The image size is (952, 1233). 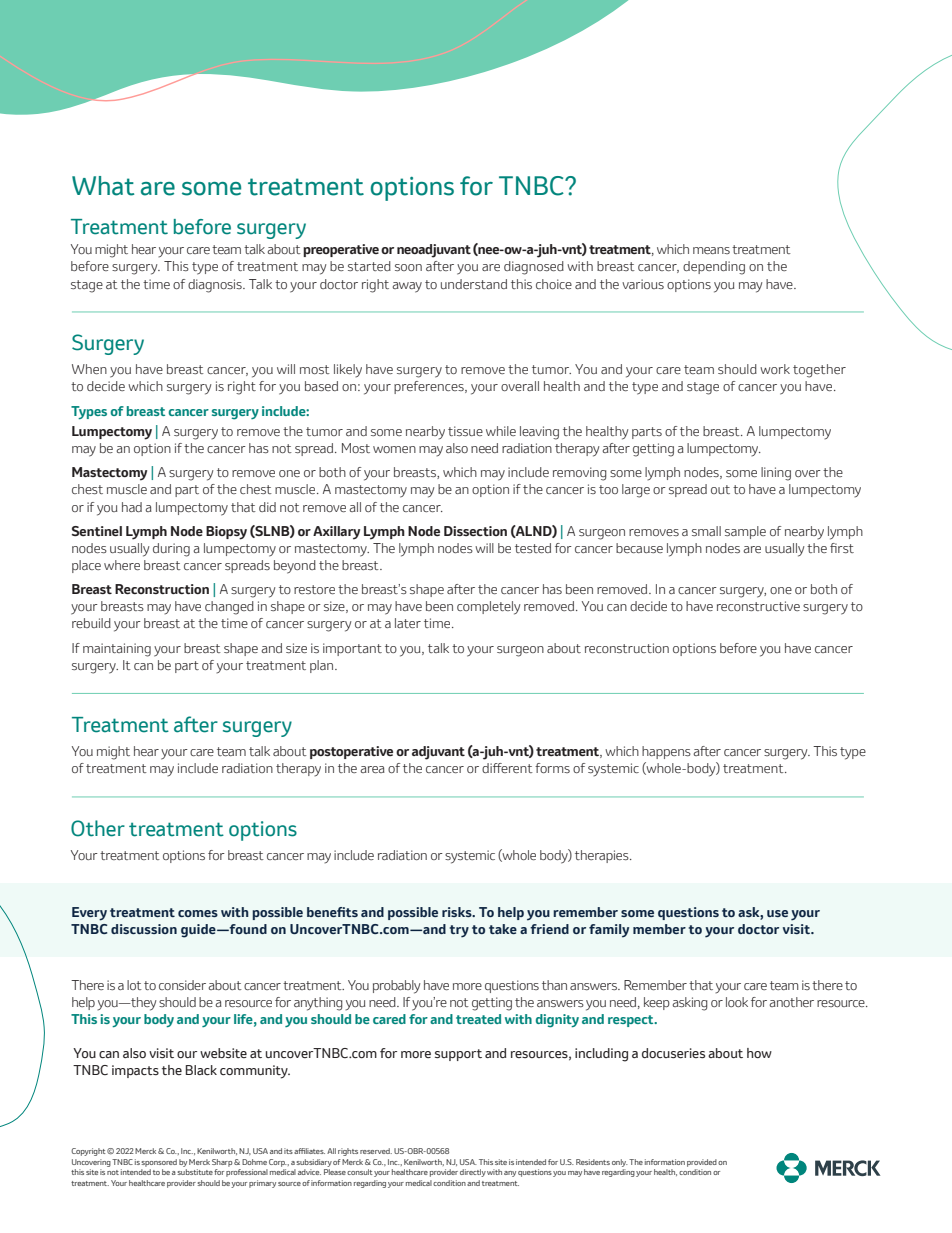 I want to click on maintaining, so click(x=117, y=650).
